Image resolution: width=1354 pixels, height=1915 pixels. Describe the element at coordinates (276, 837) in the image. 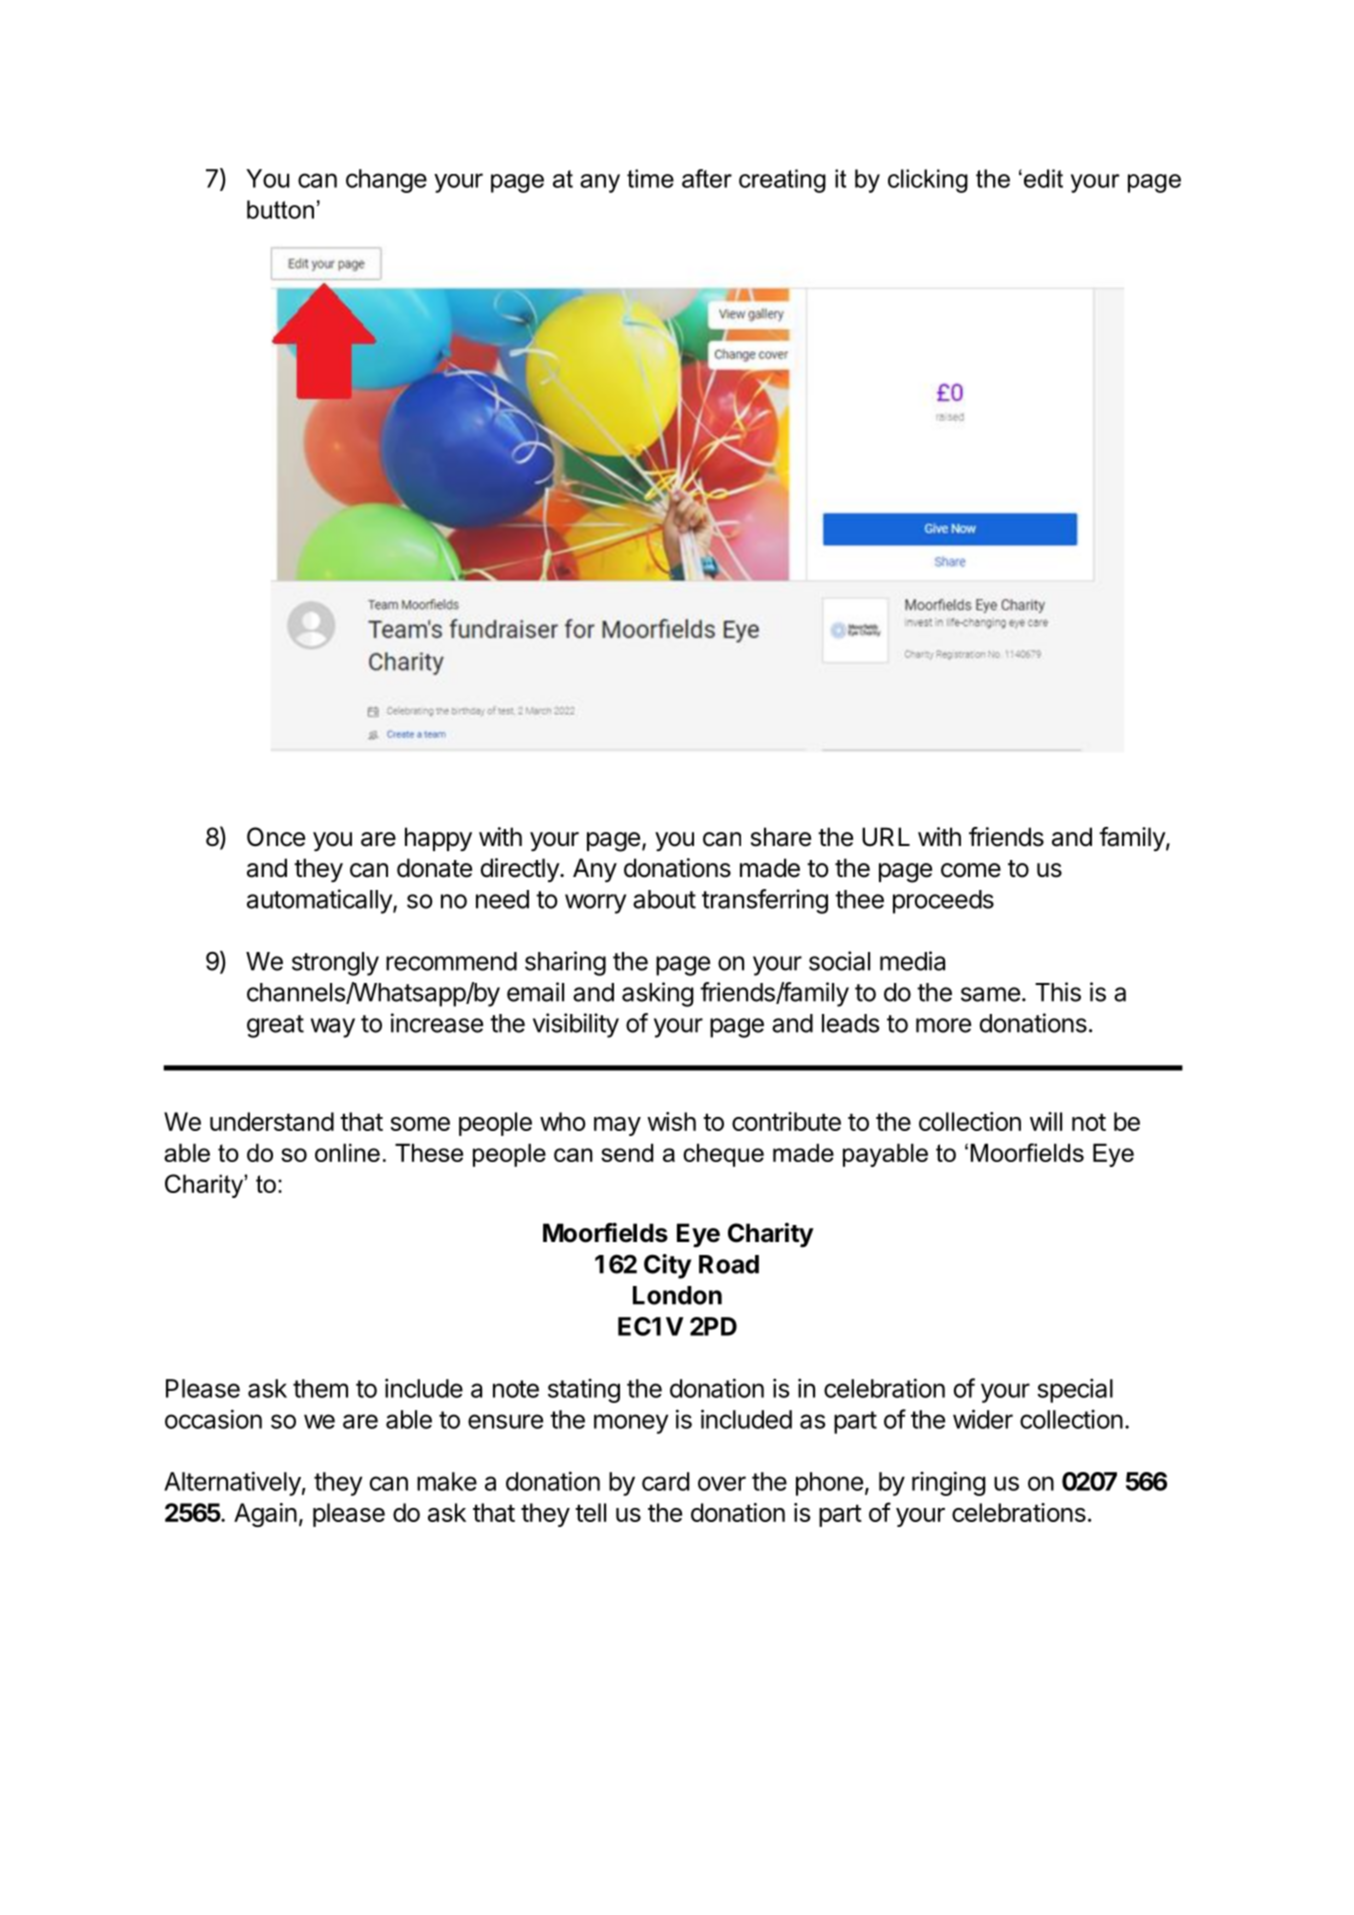

I see `Once` at that location.
